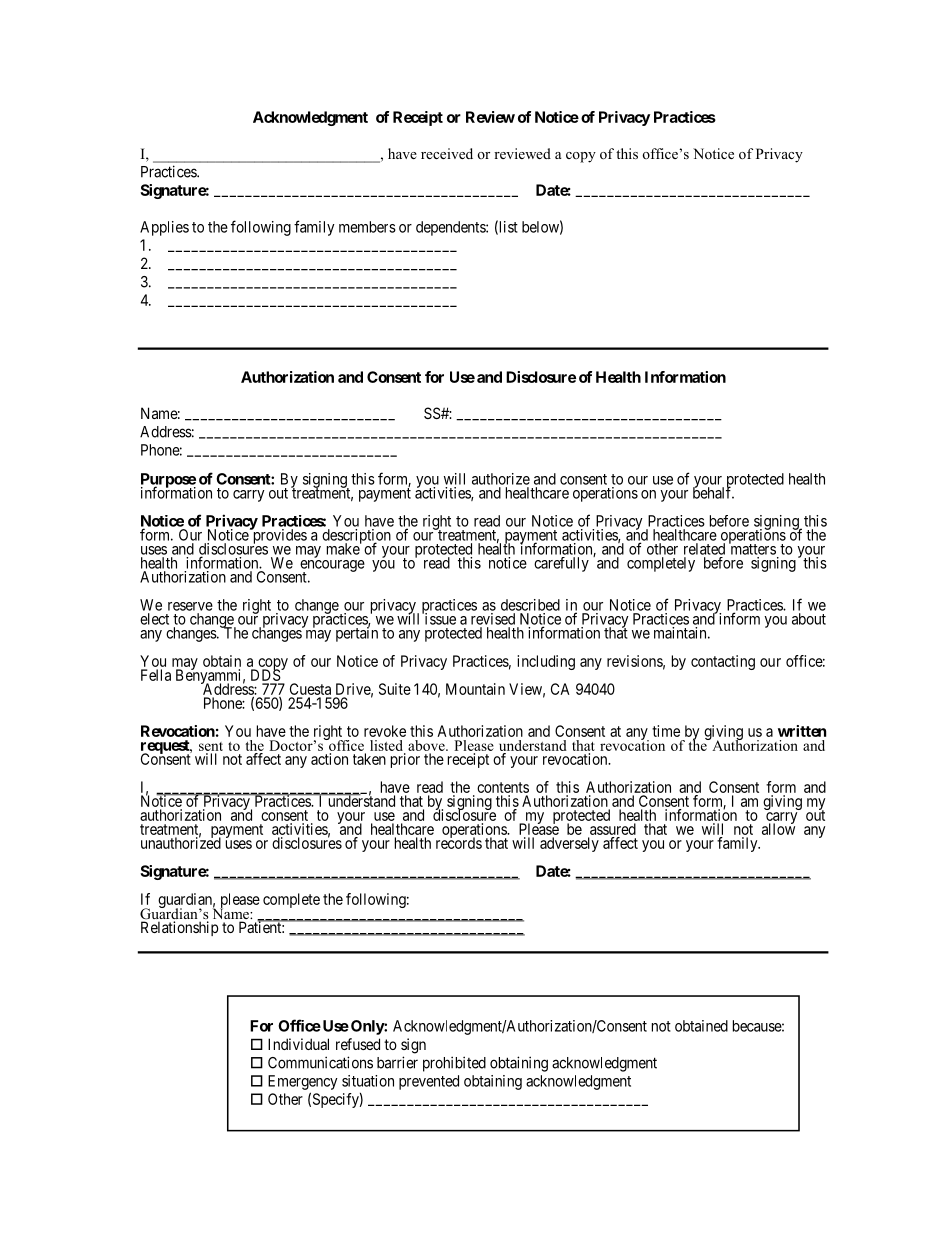 This screenshot has height=1233, width=952. What do you see at coordinates (179, 928) in the screenshot?
I see `Relationship` at bounding box center [179, 928].
